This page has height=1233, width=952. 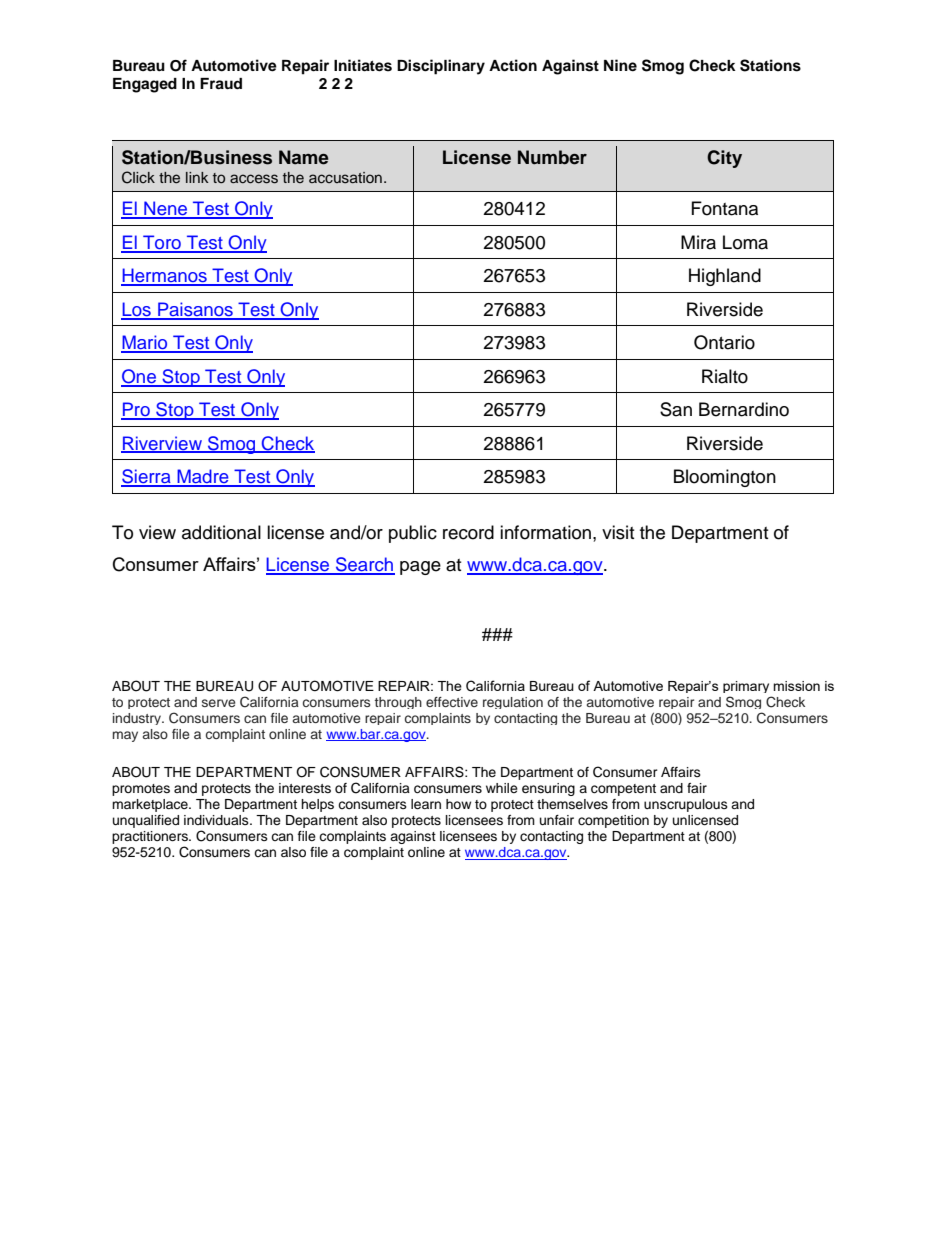 I want to click on Bloomington, so click(x=725, y=478).
